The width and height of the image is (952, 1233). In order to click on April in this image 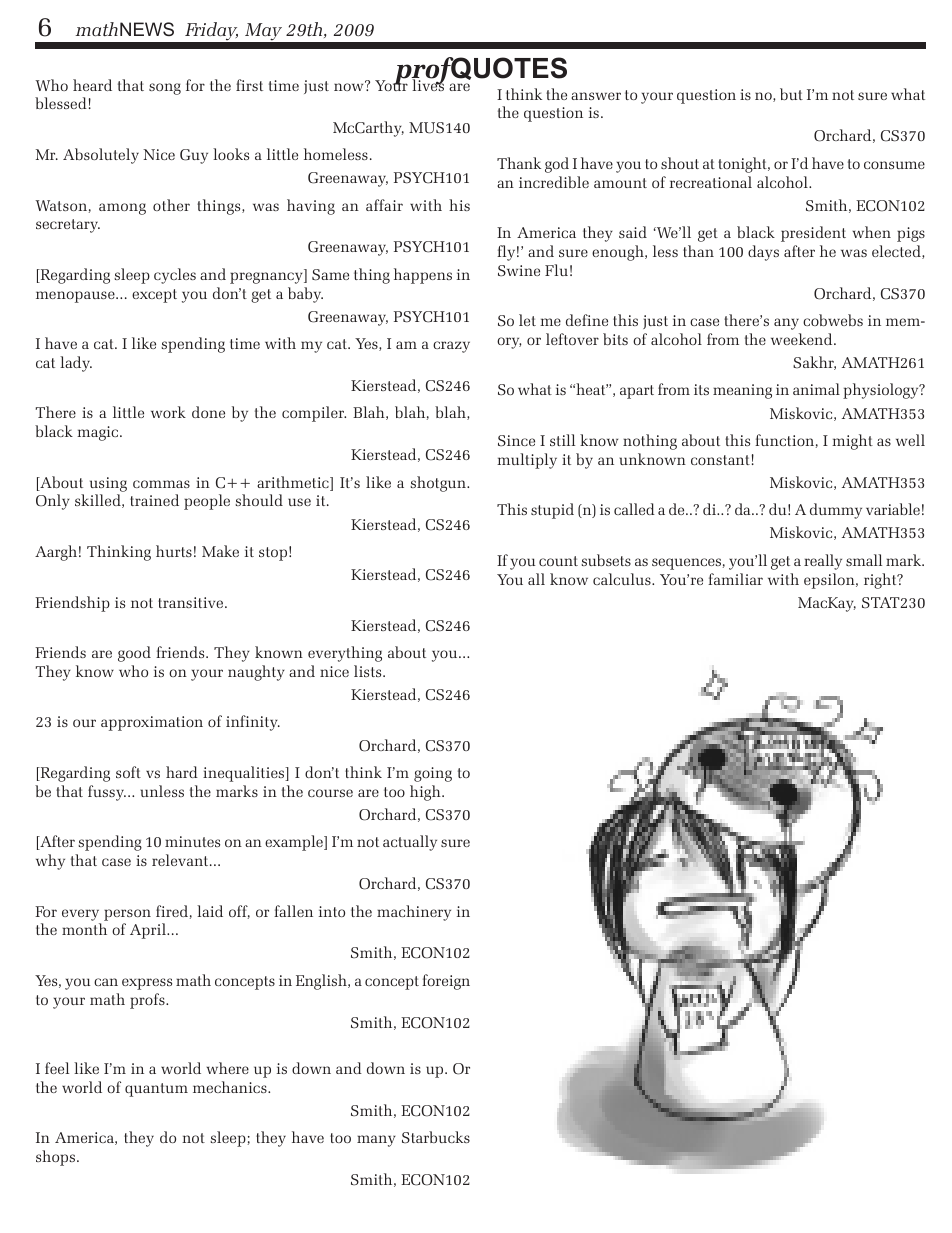, I will do `click(149, 931)`.
